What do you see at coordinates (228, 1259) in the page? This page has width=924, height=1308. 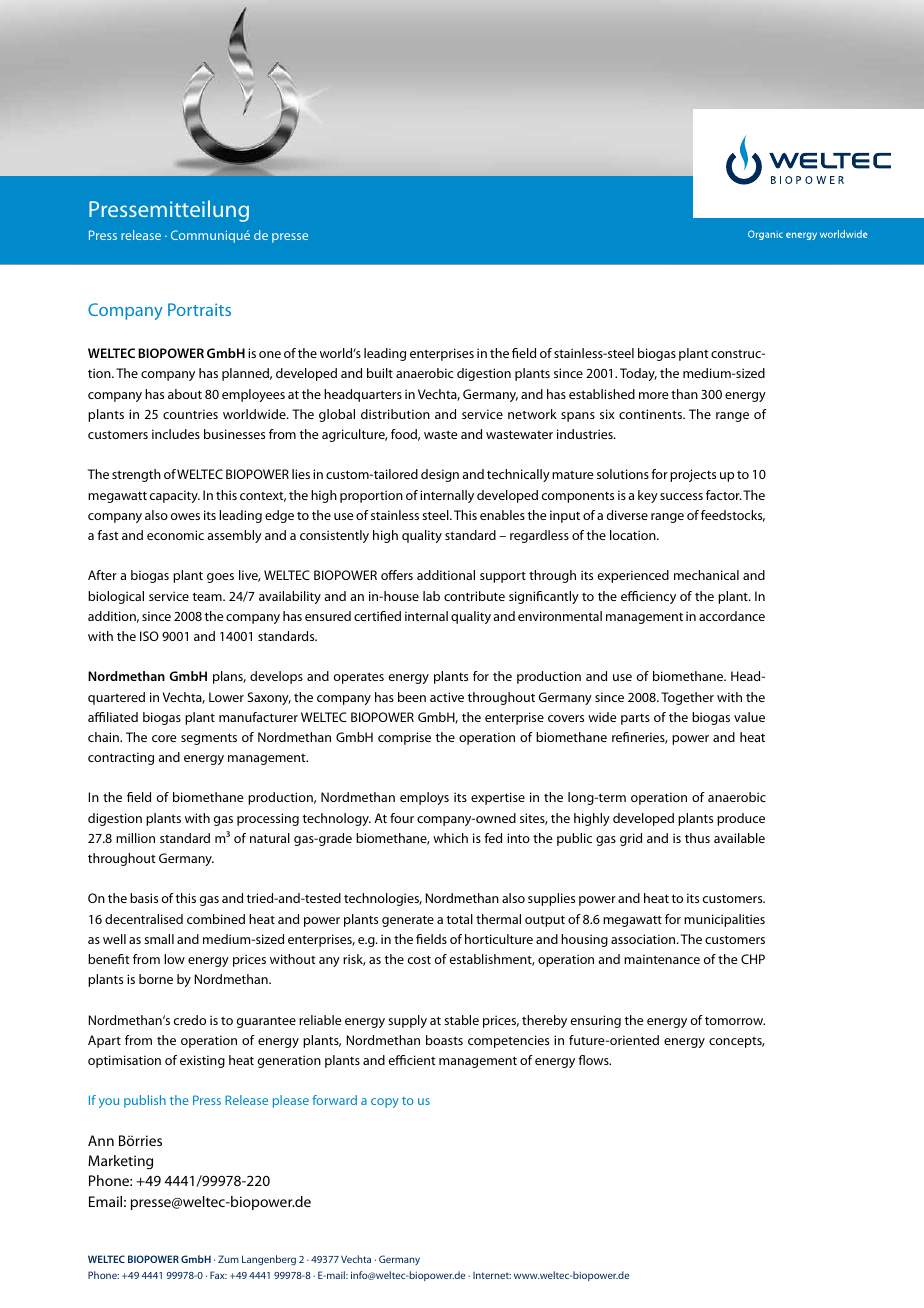 I see `Zum` at bounding box center [228, 1259].
